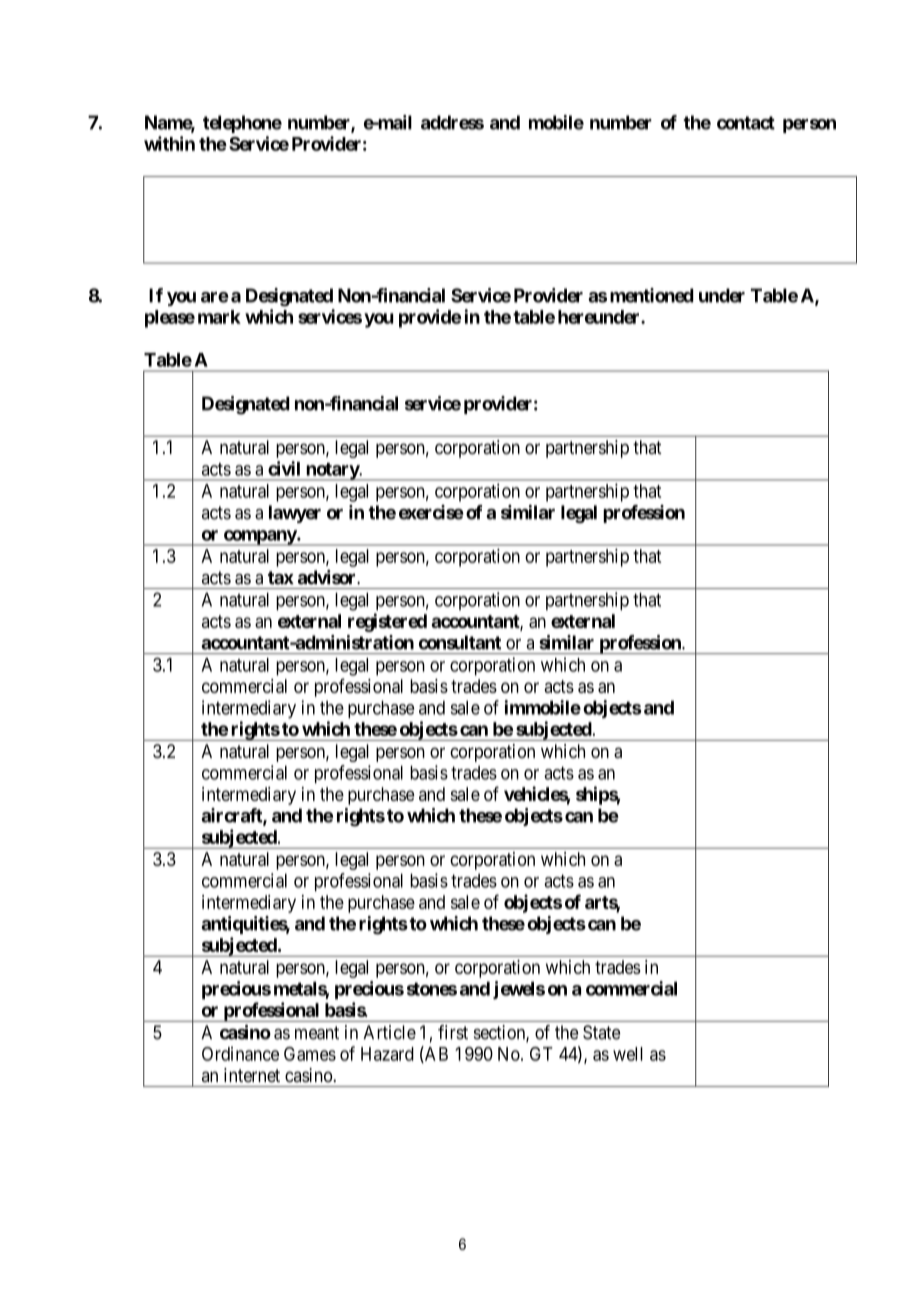  I want to click on first, so click(453, 1032).
